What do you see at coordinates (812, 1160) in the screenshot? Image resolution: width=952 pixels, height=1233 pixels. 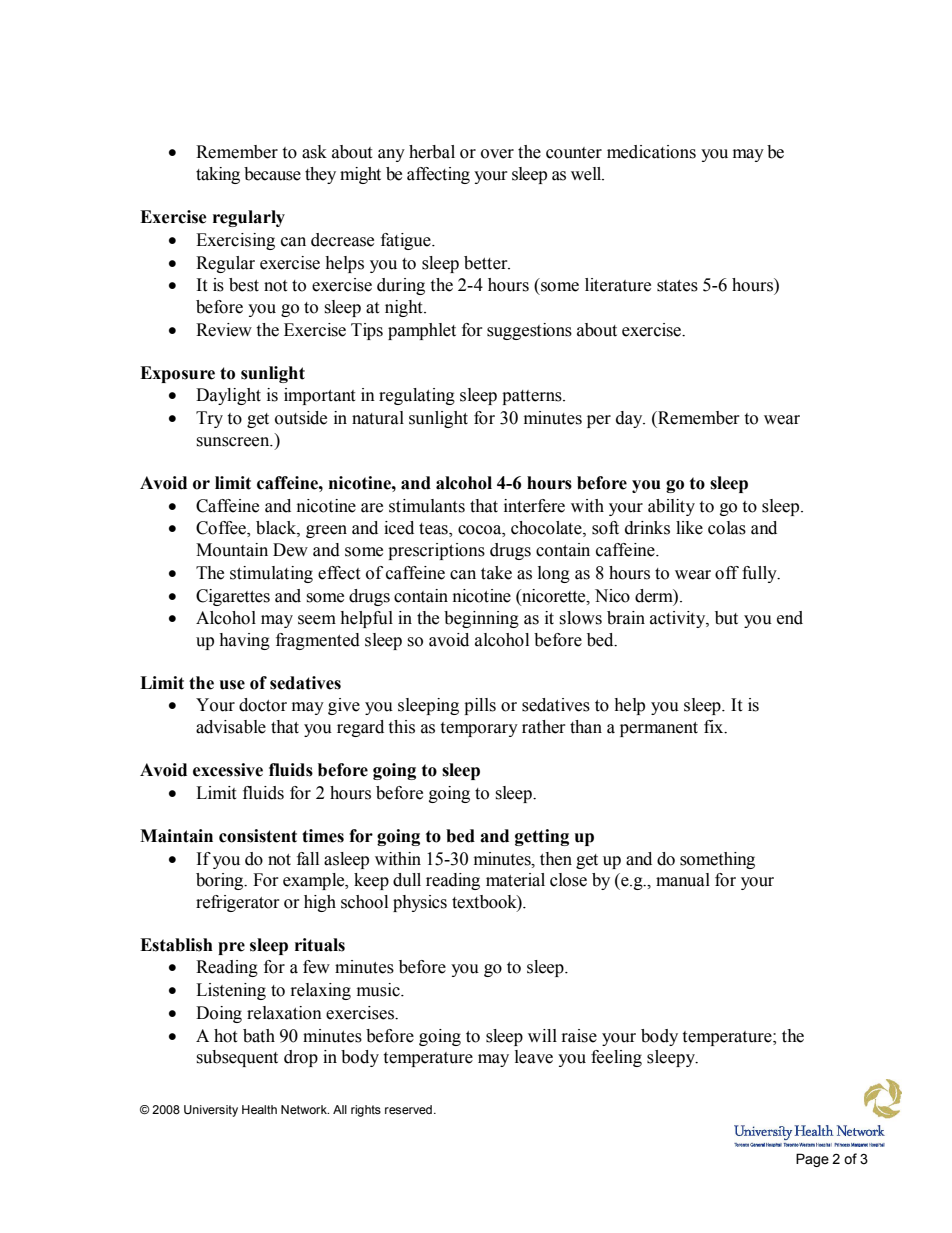 I see `Page` at bounding box center [812, 1160].
